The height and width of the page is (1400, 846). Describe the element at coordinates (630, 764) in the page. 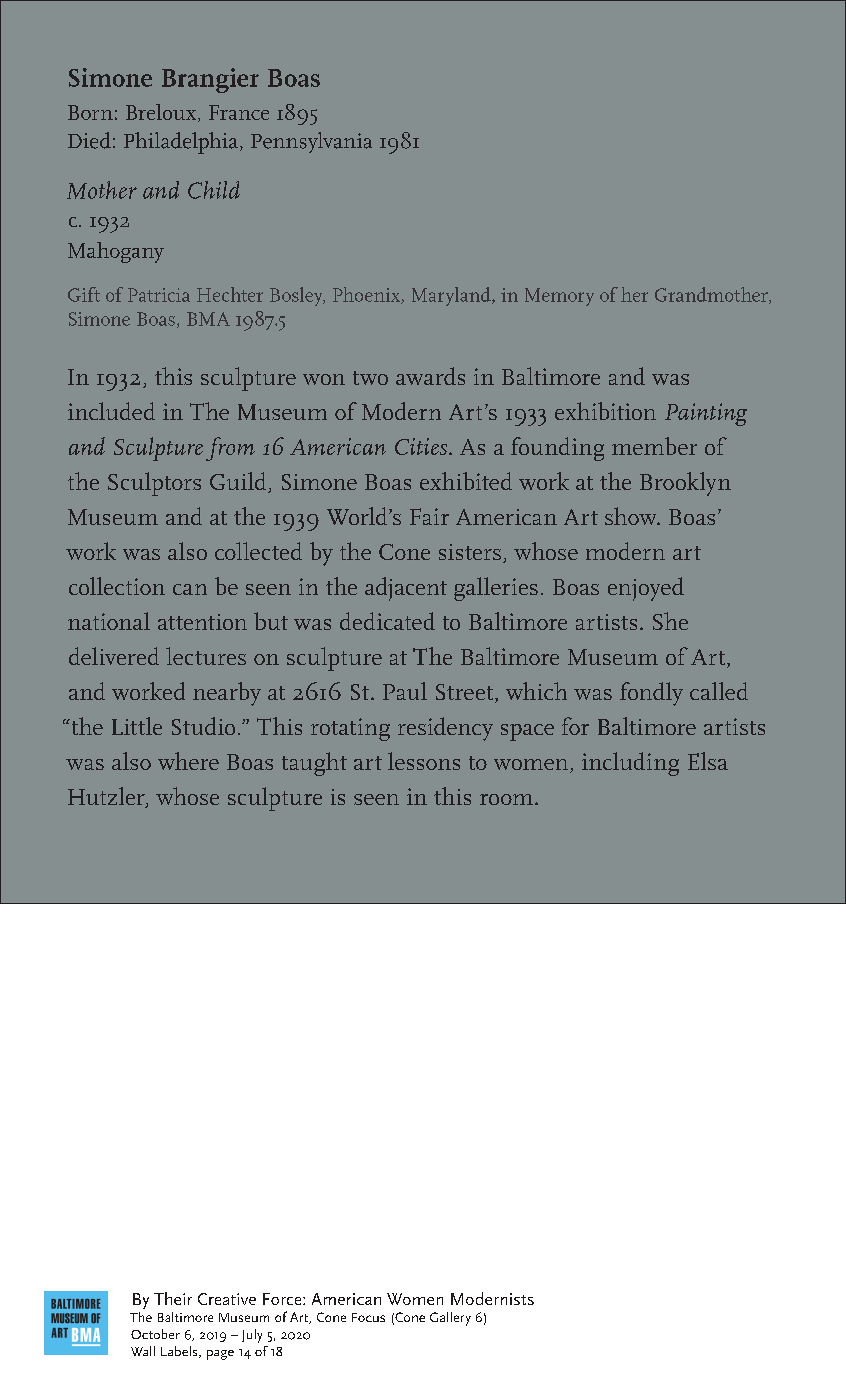

I see `including` at that location.
